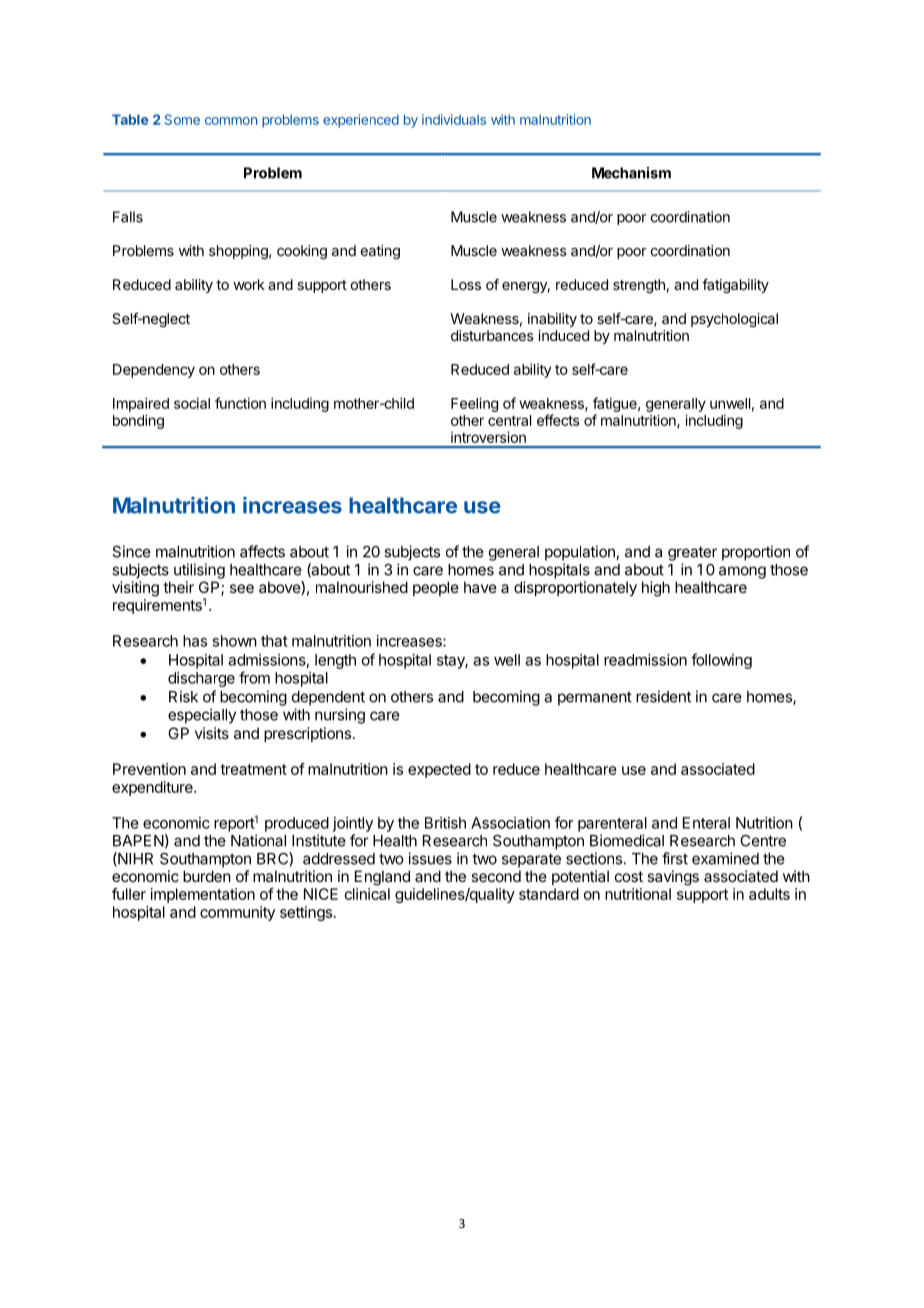  What do you see at coordinates (436, 588) in the screenshot?
I see `people` at bounding box center [436, 588].
